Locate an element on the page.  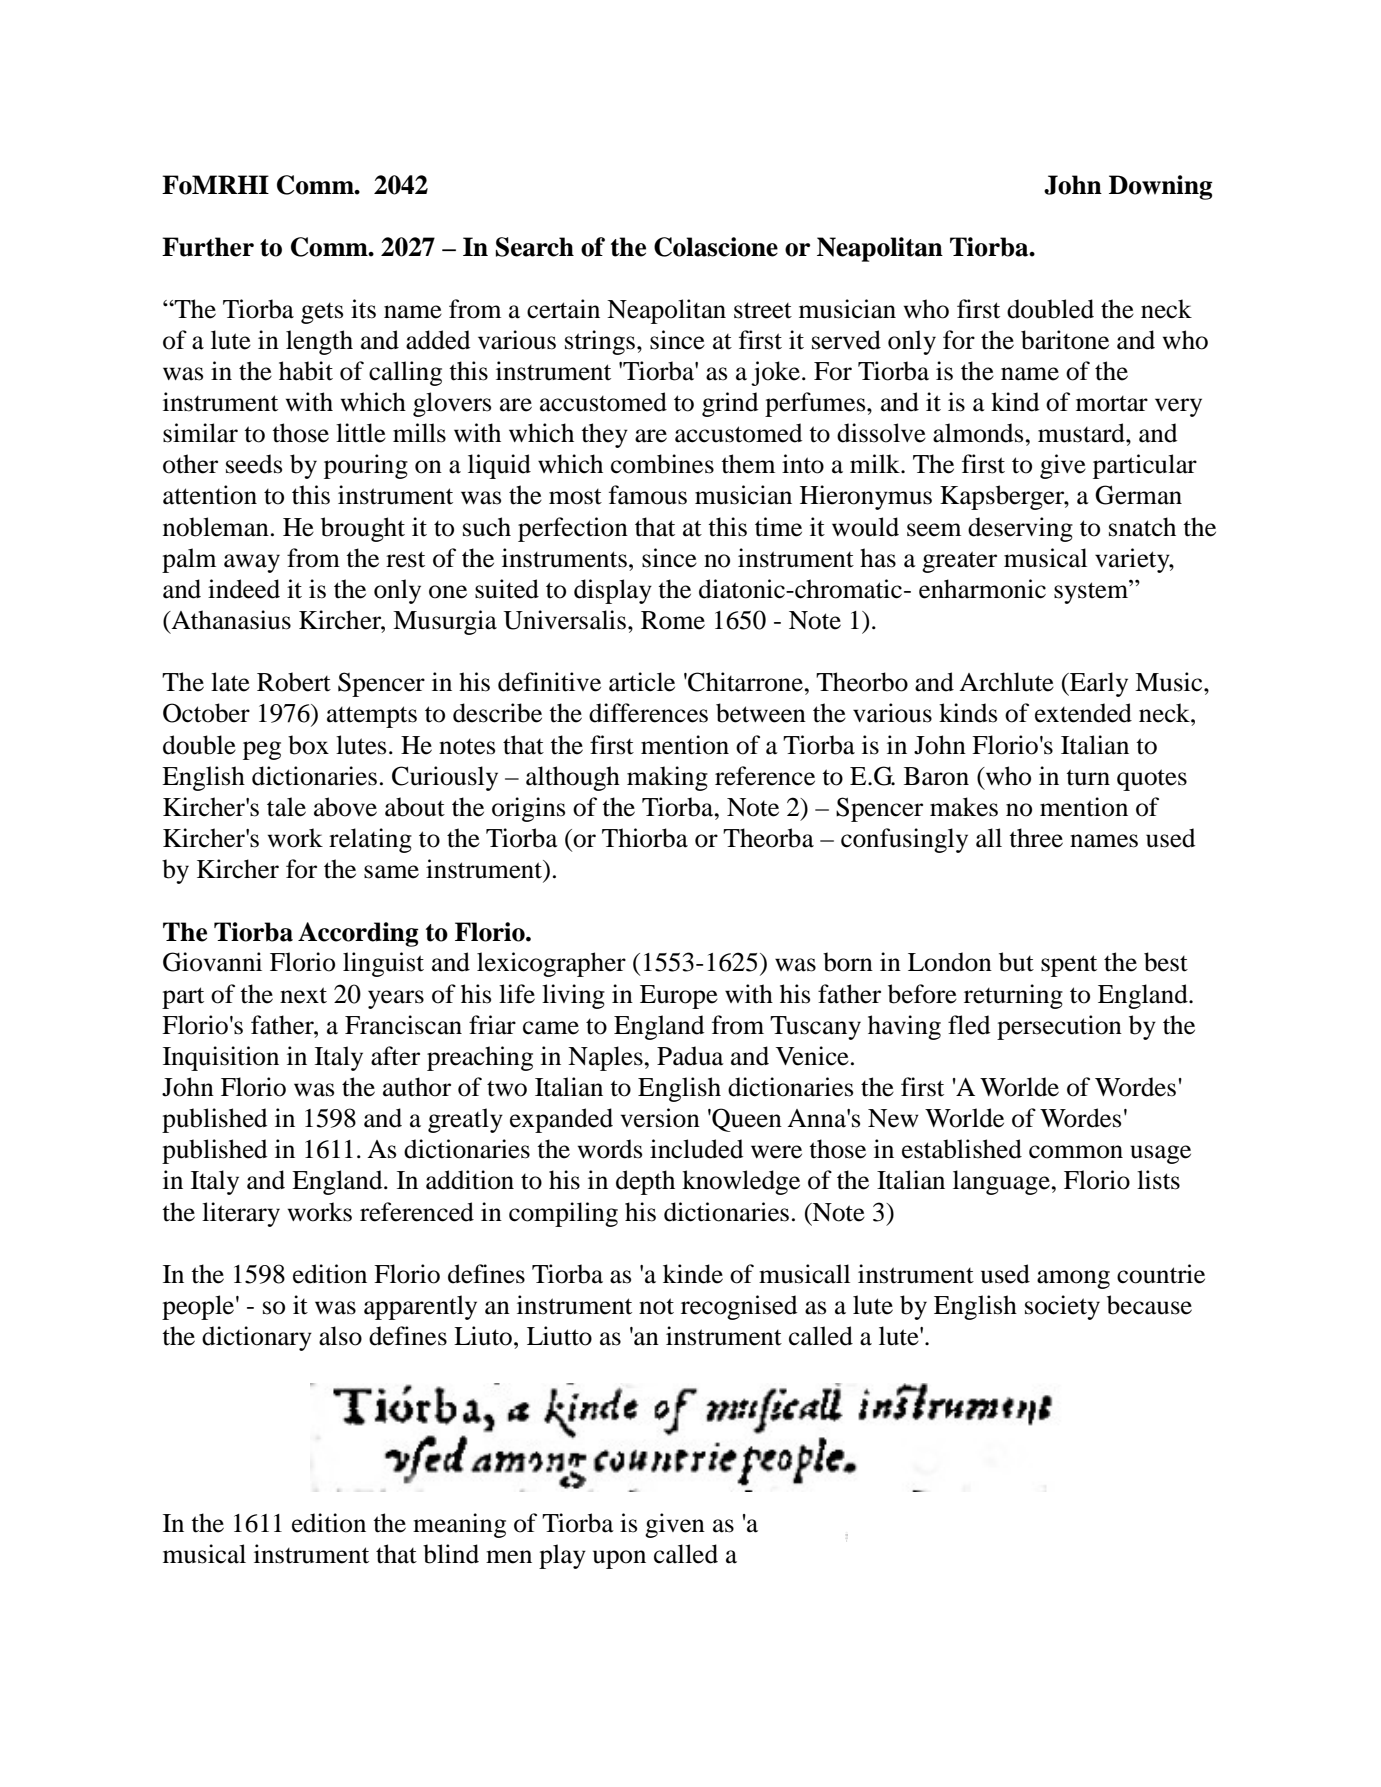
society is located at coordinates (1062, 1307).
